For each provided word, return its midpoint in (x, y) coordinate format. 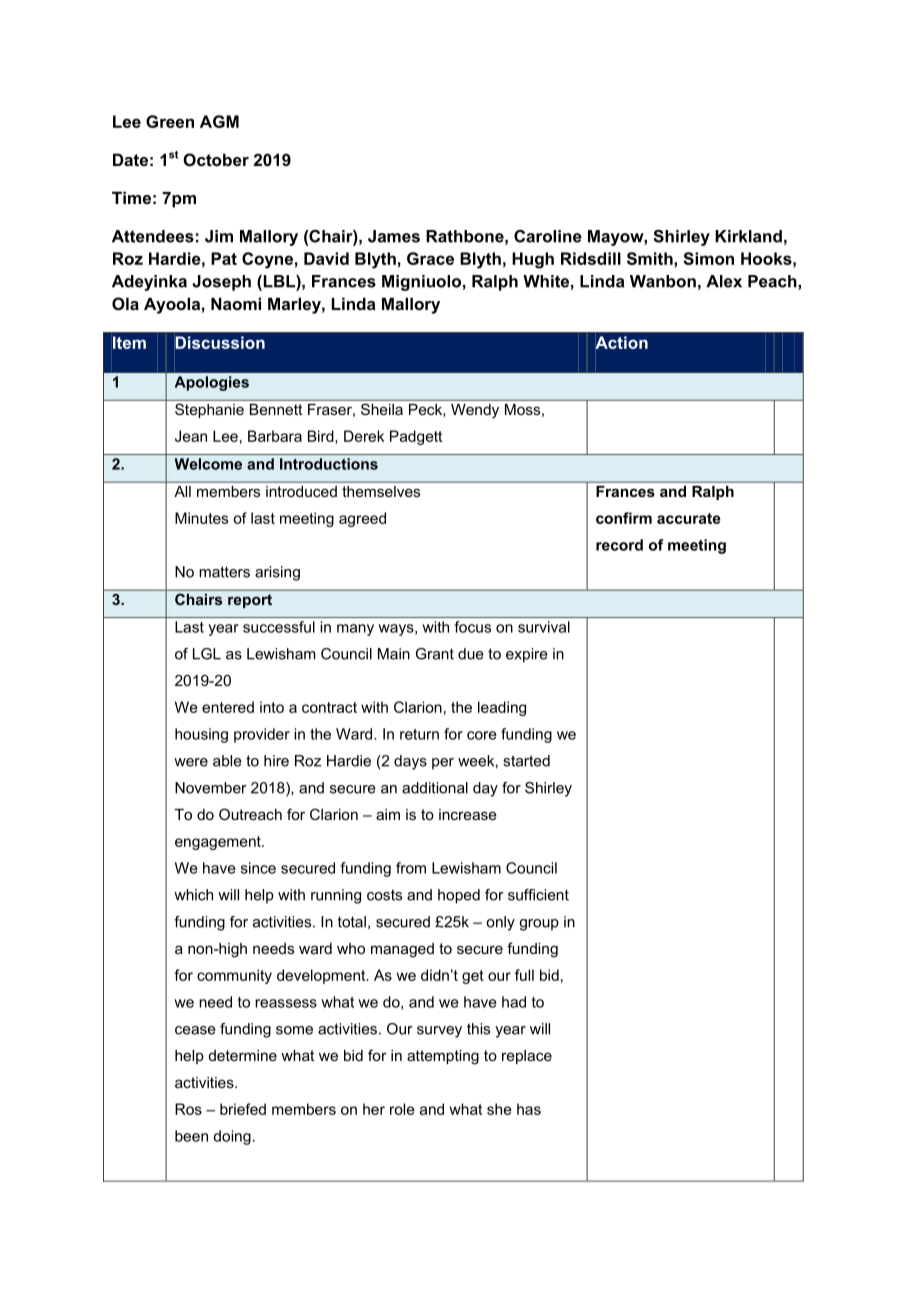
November (211, 788)
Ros (188, 1109)
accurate (689, 518)
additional (435, 788)
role (402, 1109)
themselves (381, 491)
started (526, 761)
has (529, 1109)
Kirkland (748, 236)
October (216, 159)
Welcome (208, 464)
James (394, 236)
